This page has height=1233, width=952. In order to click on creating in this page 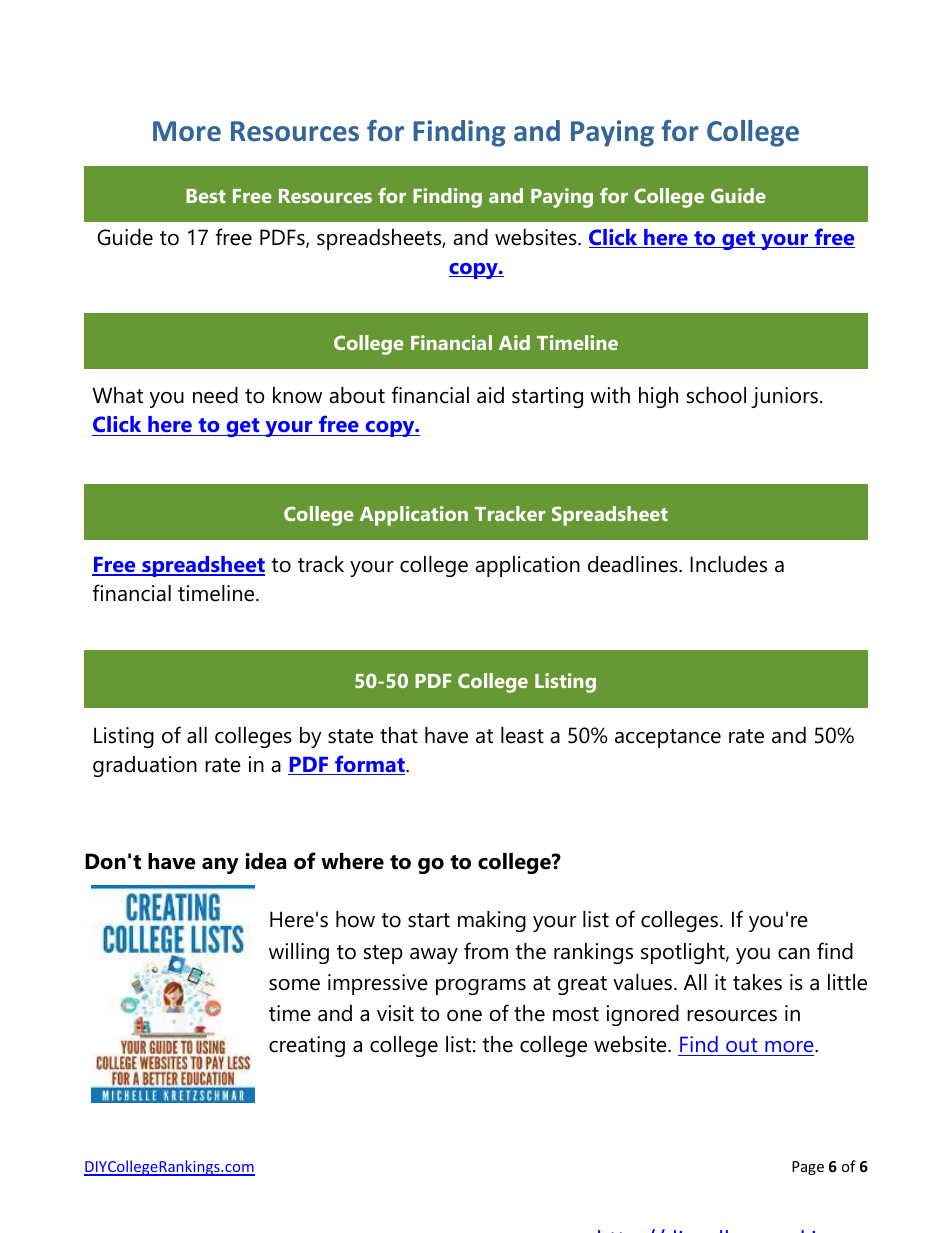, I will do `click(307, 1046)`.
